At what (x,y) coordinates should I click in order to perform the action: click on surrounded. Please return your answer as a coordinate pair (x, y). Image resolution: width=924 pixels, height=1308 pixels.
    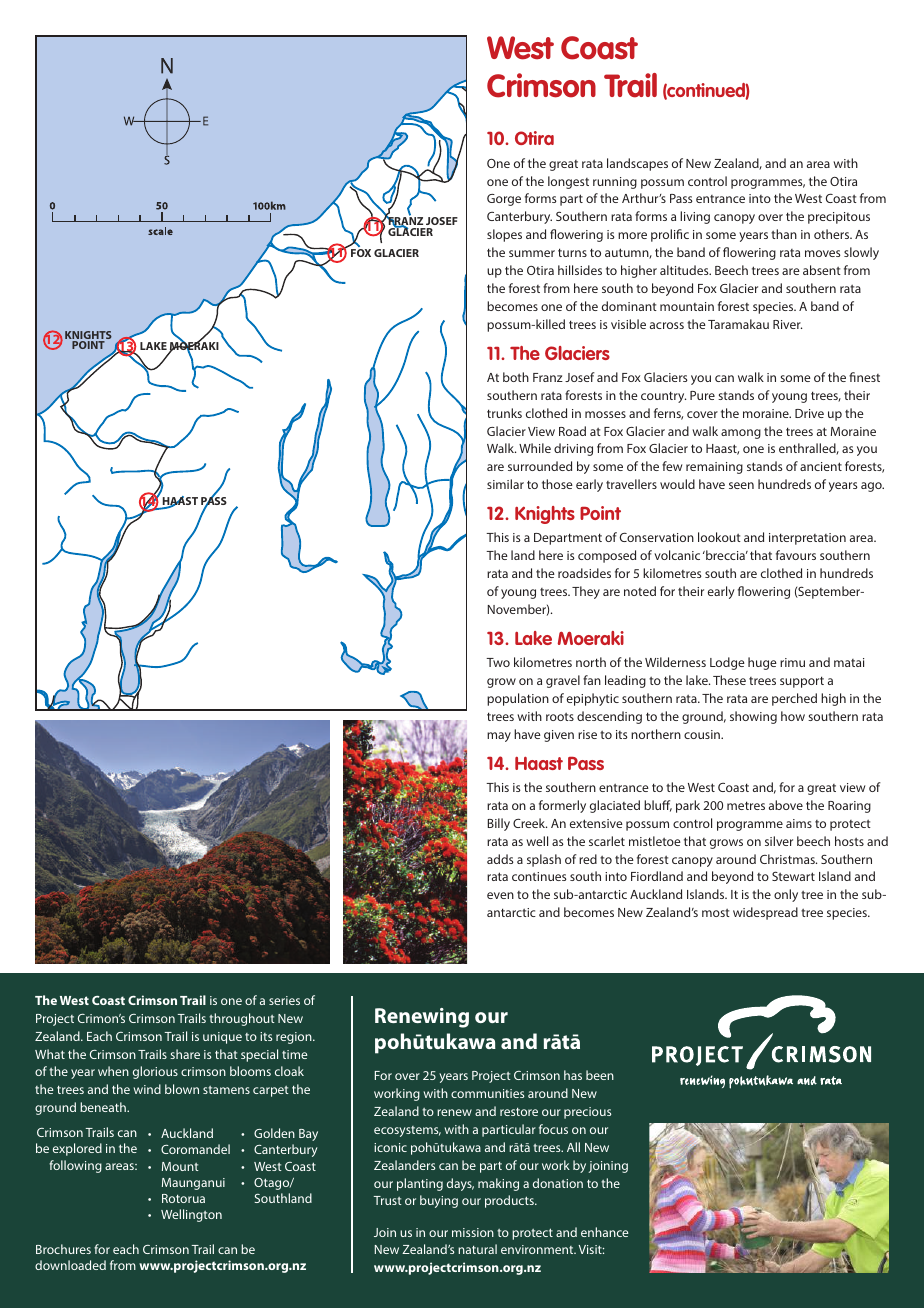
    Looking at the image, I should click on (540, 466).
